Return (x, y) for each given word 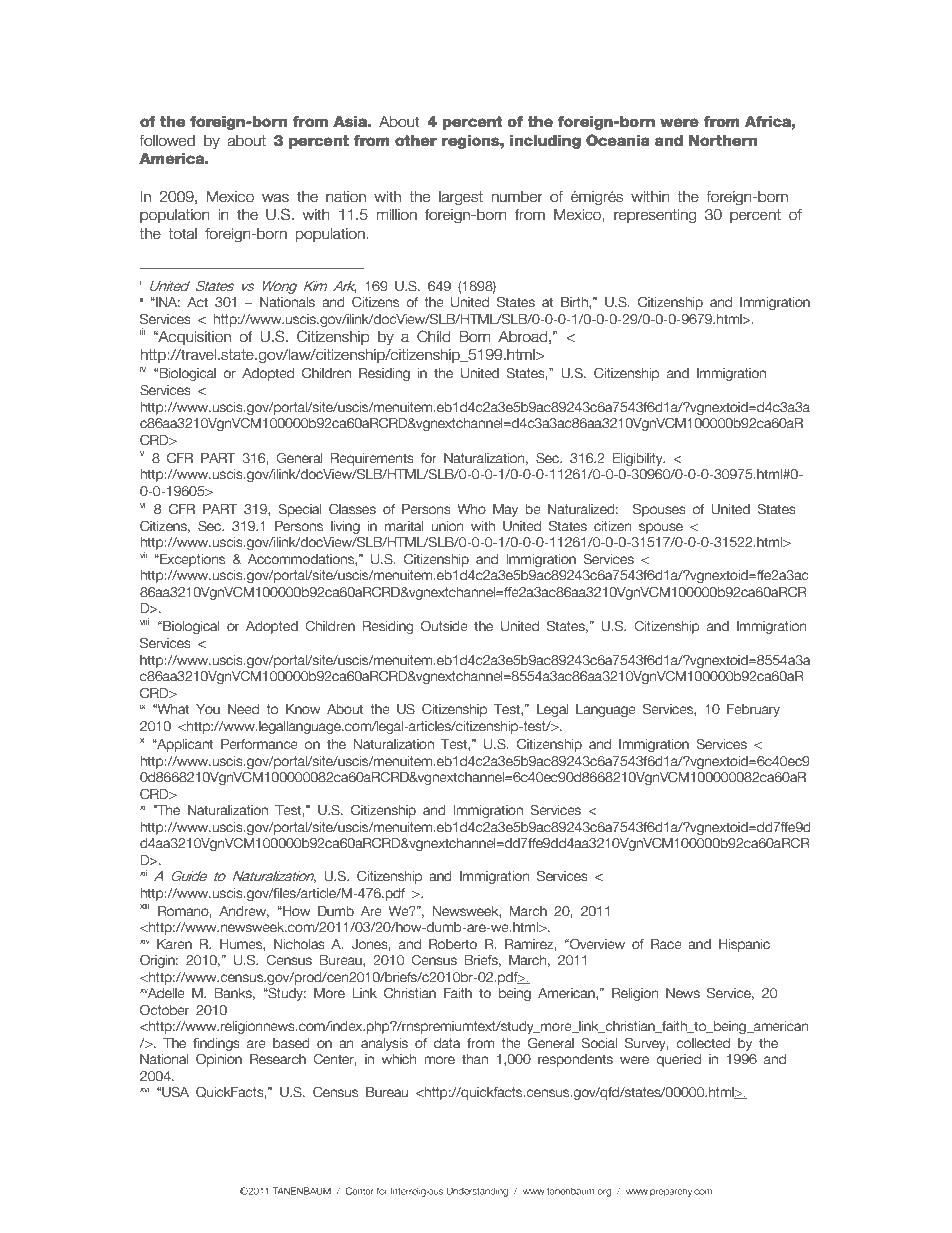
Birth (575, 303)
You (208, 709)
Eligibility (639, 459)
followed (167, 141)
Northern (723, 141)
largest (461, 198)
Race (666, 944)
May (505, 510)
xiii (145, 905)
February (753, 710)
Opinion (219, 1060)
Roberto (453, 944)
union (447, 526)
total (182, 234)
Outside (444, 625)
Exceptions (191, 560)
